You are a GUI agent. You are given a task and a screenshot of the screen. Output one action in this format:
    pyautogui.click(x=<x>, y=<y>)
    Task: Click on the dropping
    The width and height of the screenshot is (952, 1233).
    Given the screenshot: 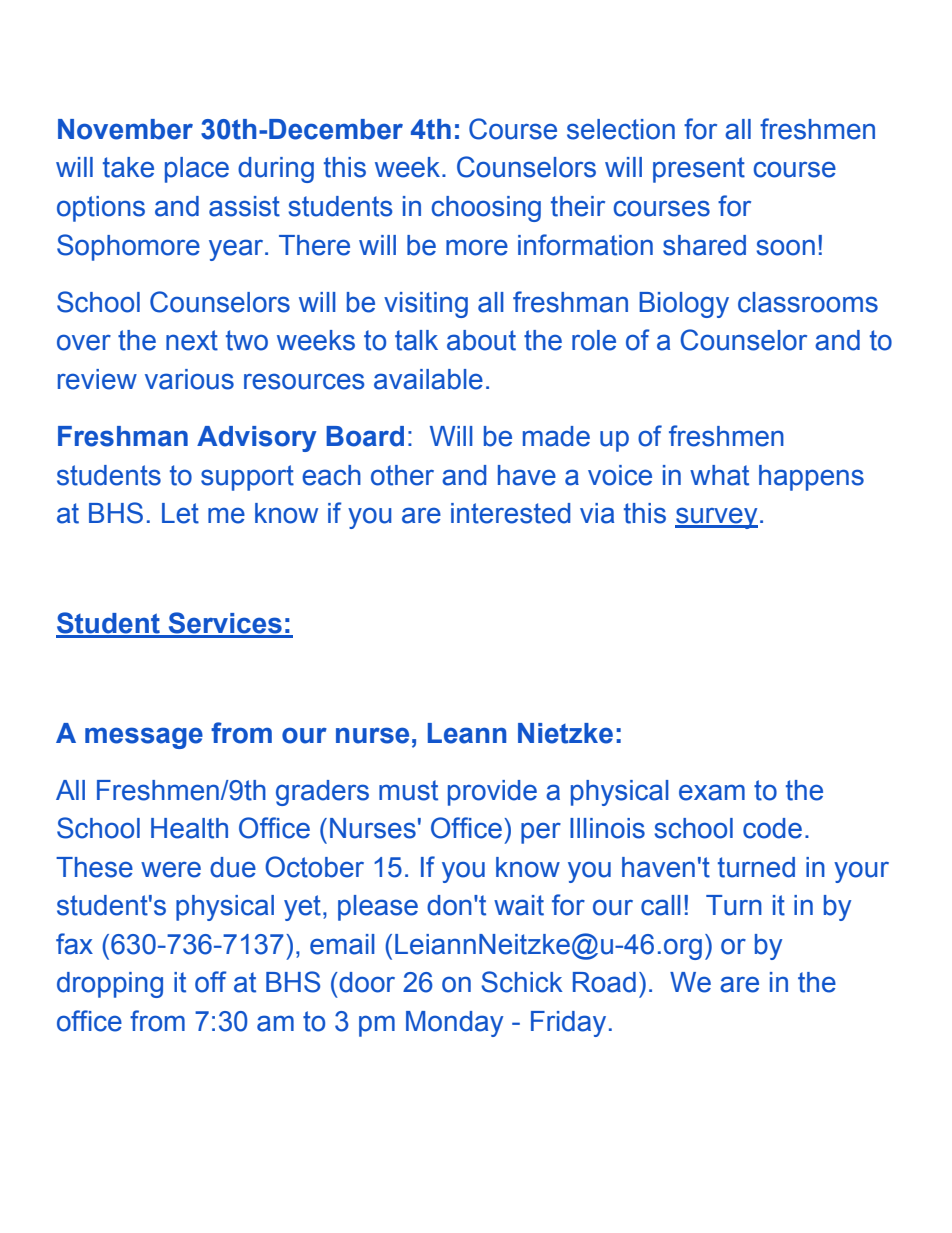 What is the action you would take?
    pyautogui.click(x=110, y=985)
